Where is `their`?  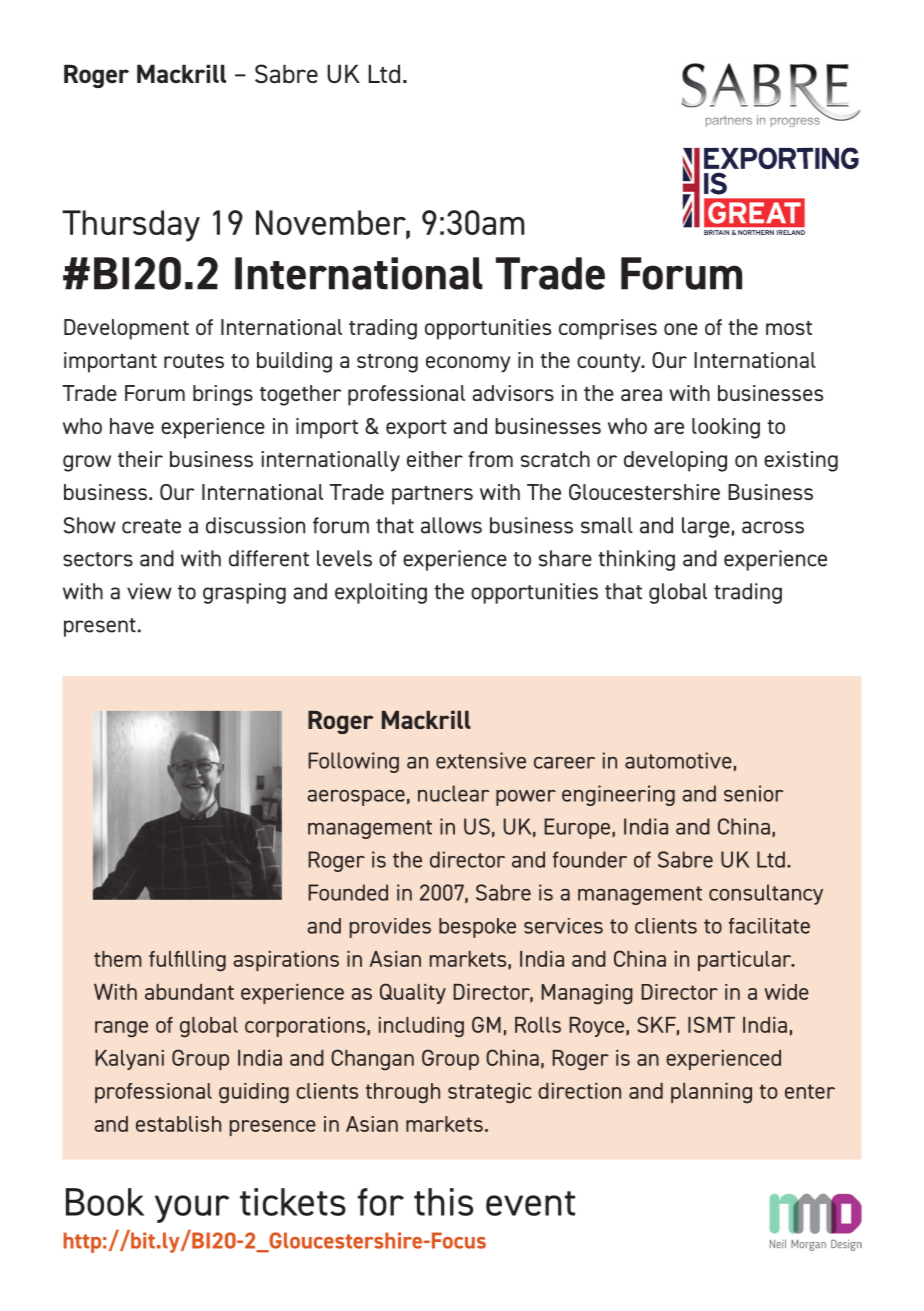
their is located at coordinates (140, 459).
